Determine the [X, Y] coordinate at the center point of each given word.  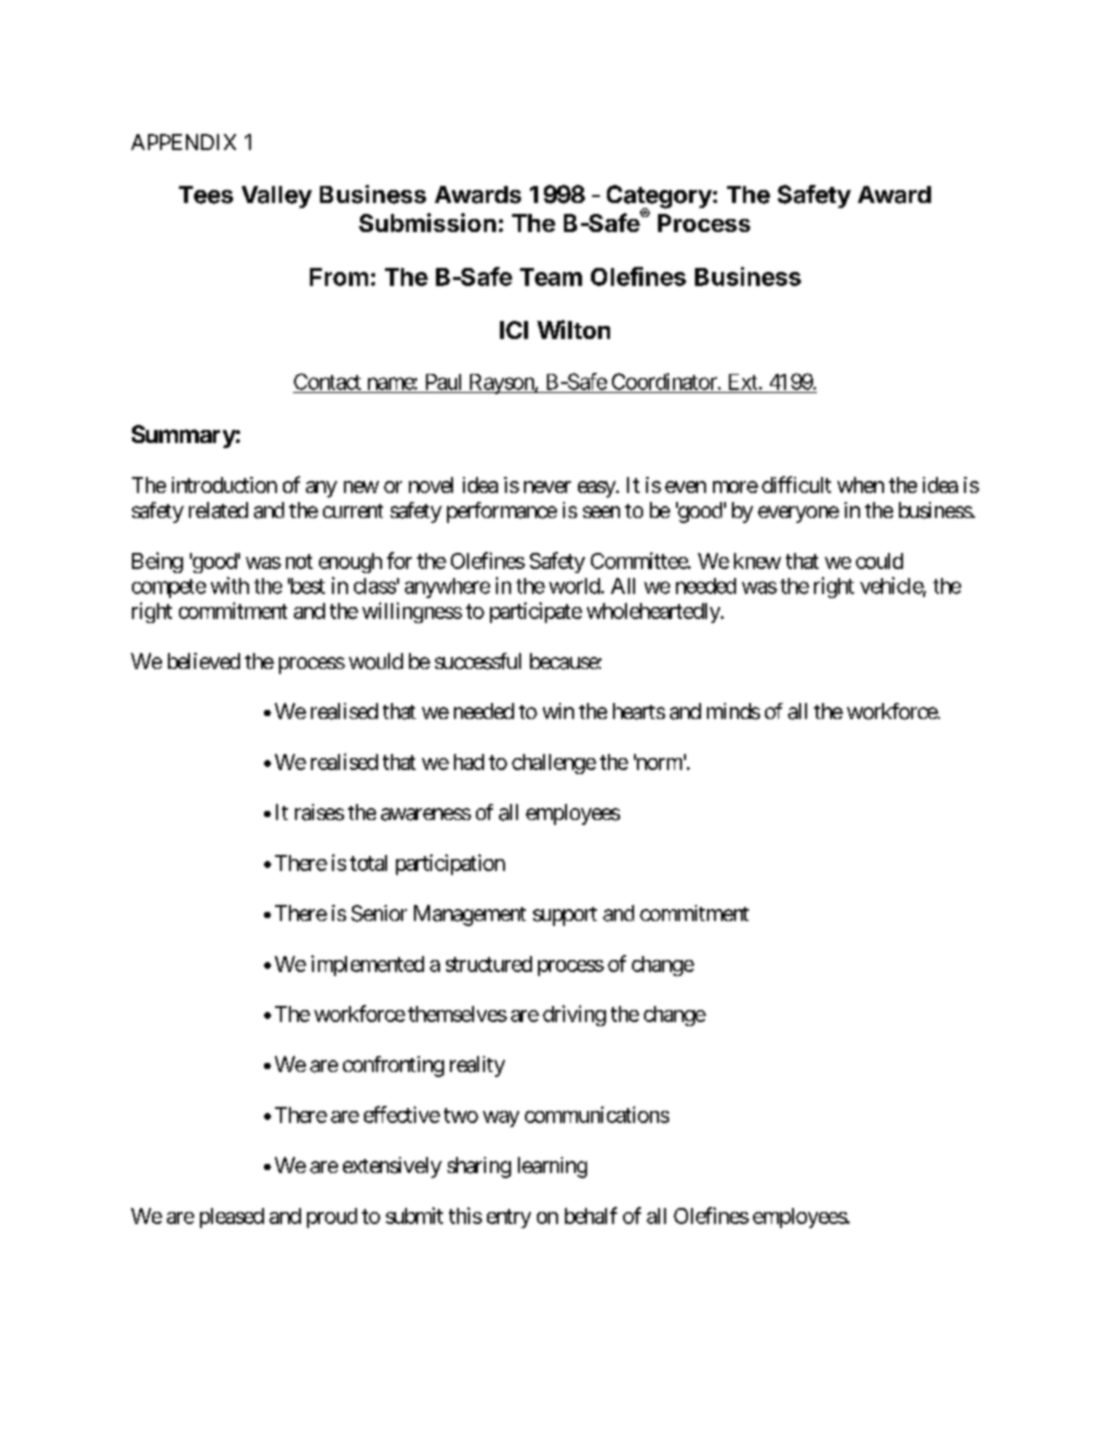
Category [659, 198]
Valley [277, 197]
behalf [591, 1215]
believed [204, 661]
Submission [427, 222]
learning [552, 1167]
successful [478, 661]
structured [489, 964]
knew [757, 561]
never [547, 487]
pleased [232, 1218]
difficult [796, 484]
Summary [184, 436]
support [565, 916]
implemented [367, 965]
